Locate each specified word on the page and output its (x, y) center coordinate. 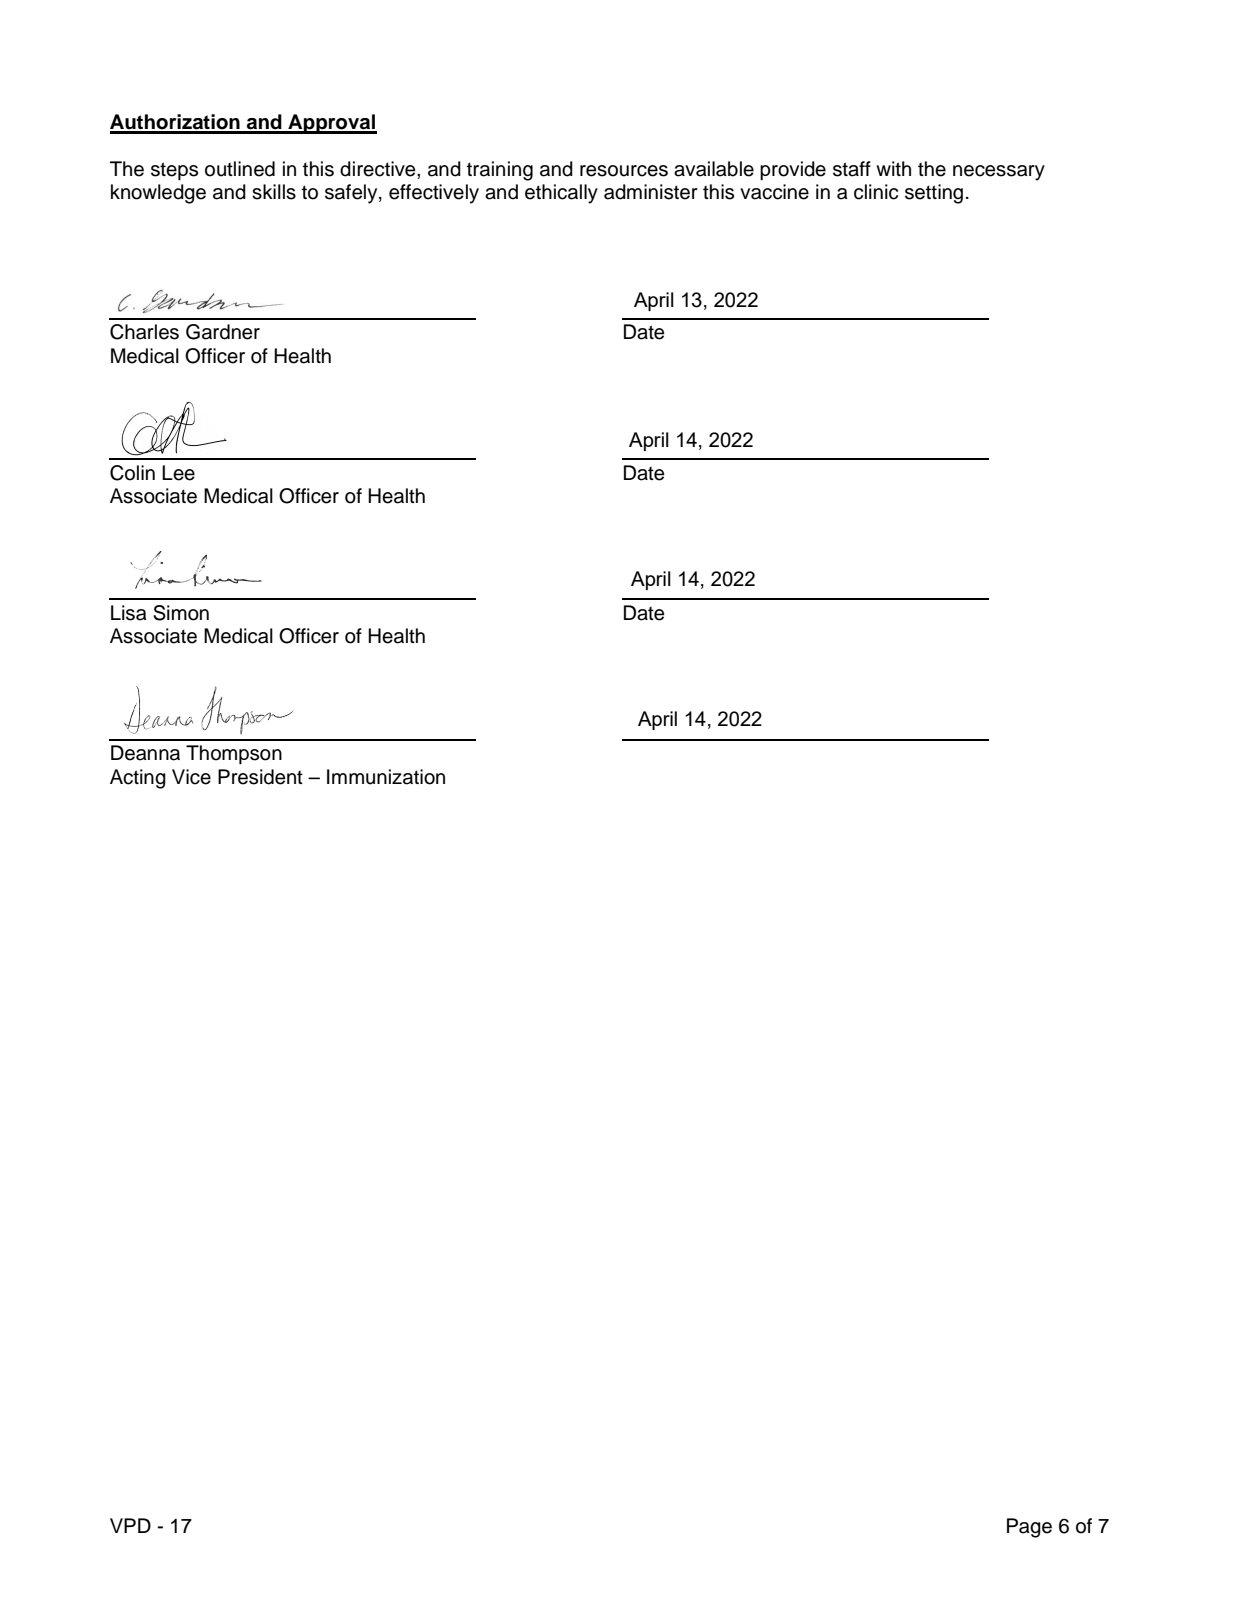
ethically (561, 194)
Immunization (386, 777)
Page (1029, 1528)
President (260, 777)
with (893, 168)
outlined (240, 169)
